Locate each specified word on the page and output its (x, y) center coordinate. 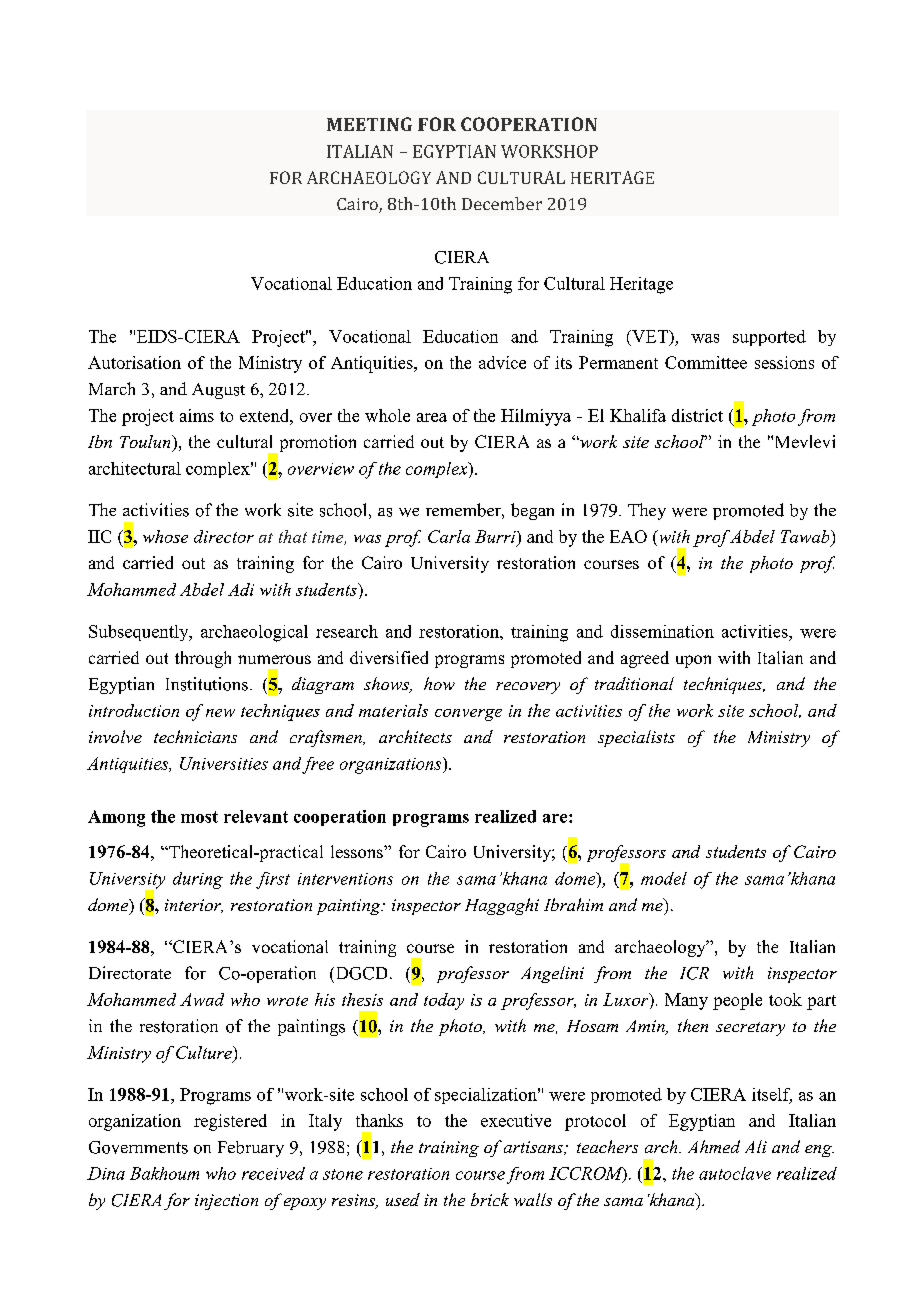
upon (693, 661)
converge (468, 715)
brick (490, 1199)
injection (226, 1202)
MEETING (369, 124)
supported (769, 338)
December (502, 203)
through (203, 659)
